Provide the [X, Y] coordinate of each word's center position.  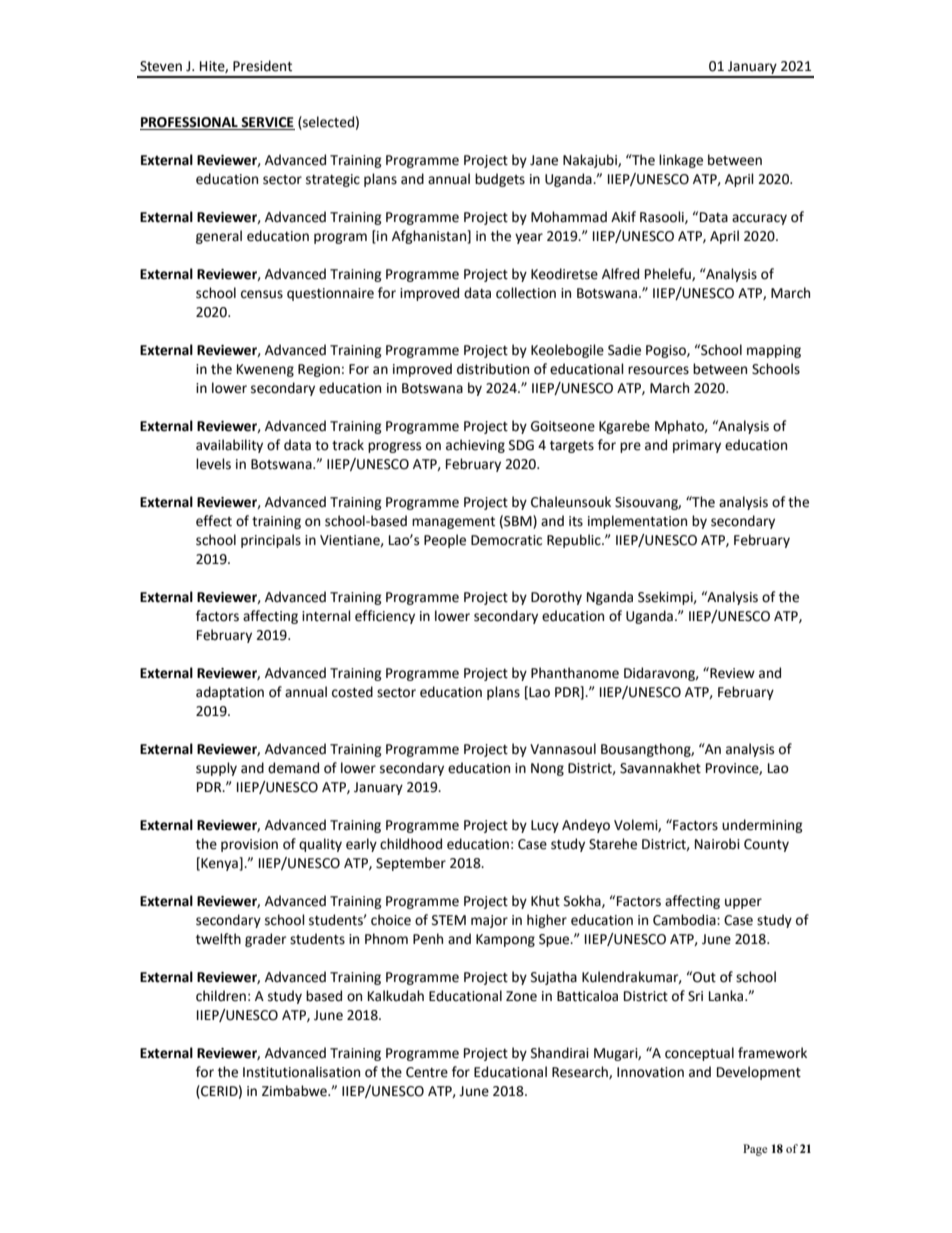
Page [755, 1150]
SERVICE [267, 123]
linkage [681, 161]
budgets [500, 180]
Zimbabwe [295, 1091]
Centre [427, 1072]
